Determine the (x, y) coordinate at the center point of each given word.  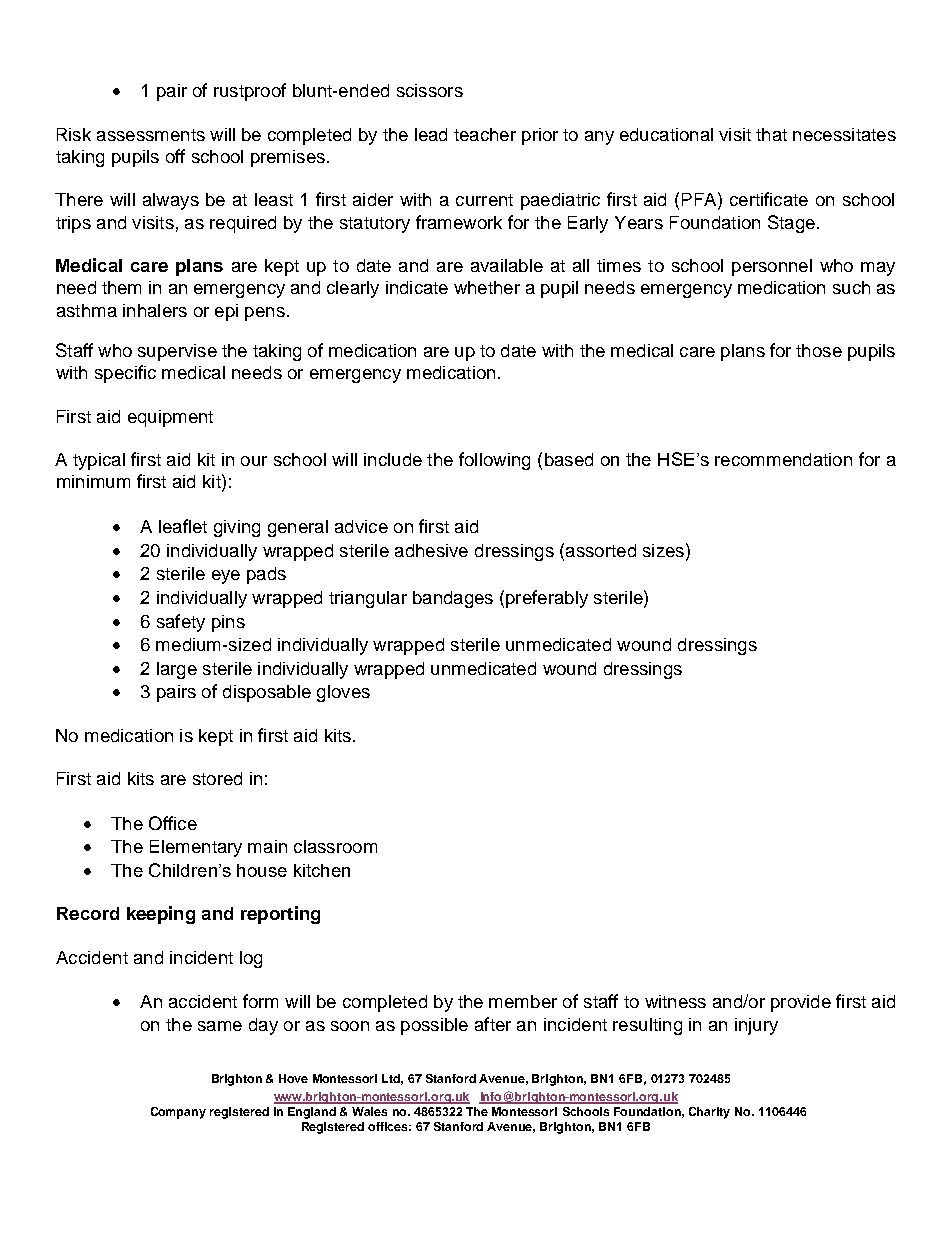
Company (178, 1113)
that (771, 134)
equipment (170, 418)
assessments (151, 135)
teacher (485, 134)
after (493, 1024)
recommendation (783, 459)
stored (217, 778)
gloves (343, 693)
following (494, 461)
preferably (547, 599)
